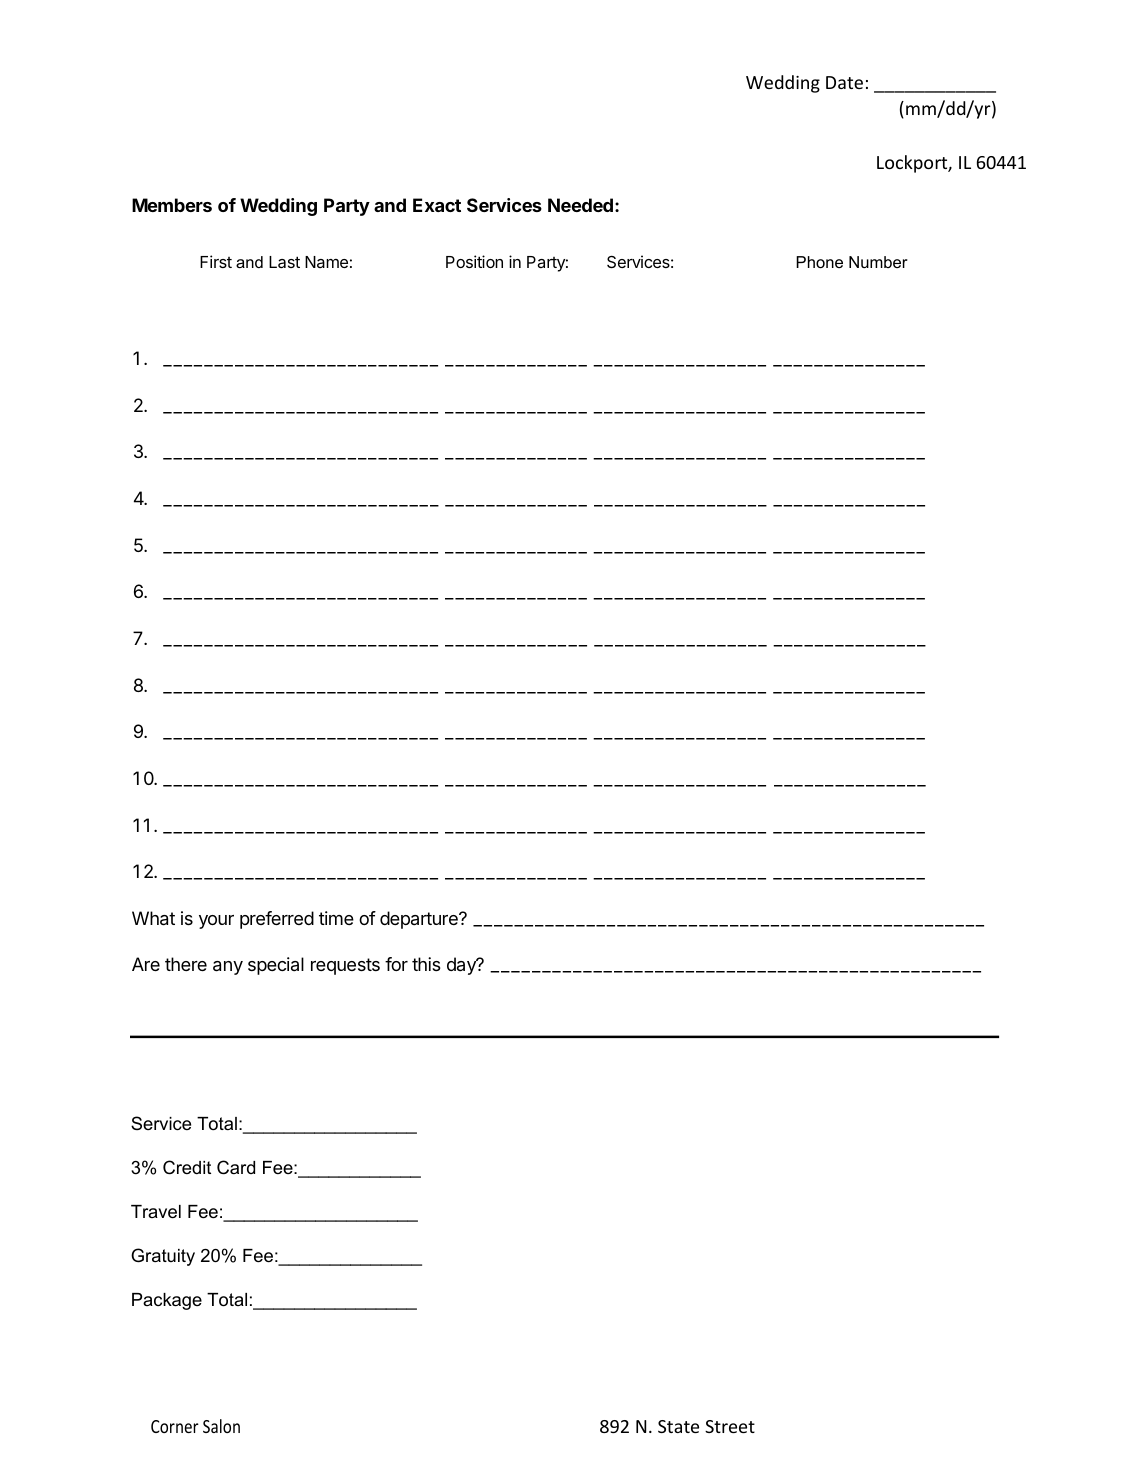 Image resolution: width=1129 pixels, height=1461 pixels. Describe the element at coordinates (580, 205) in the page. I see `Needed` at that location.
